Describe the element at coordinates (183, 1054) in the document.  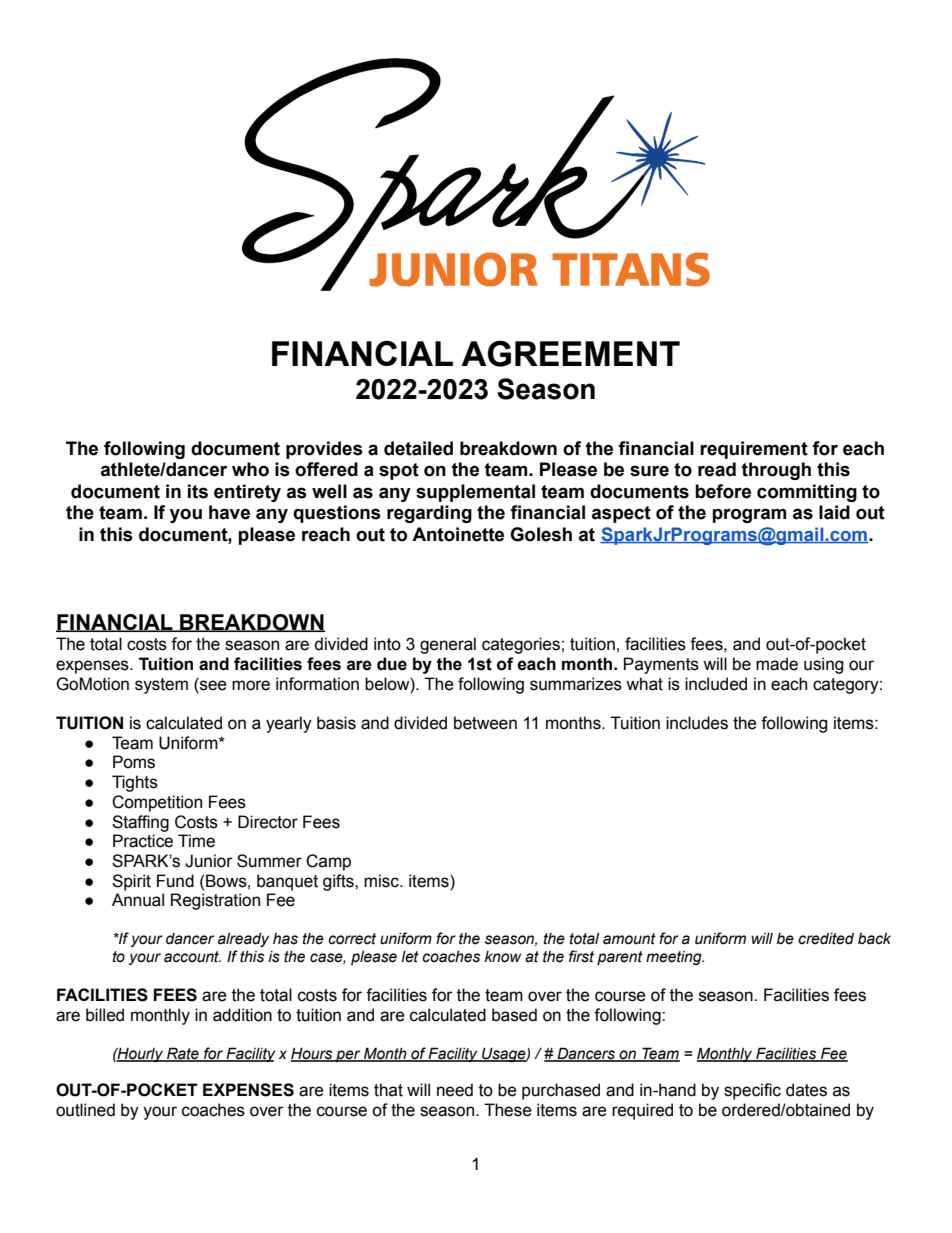
I see `Rate` at that location.
